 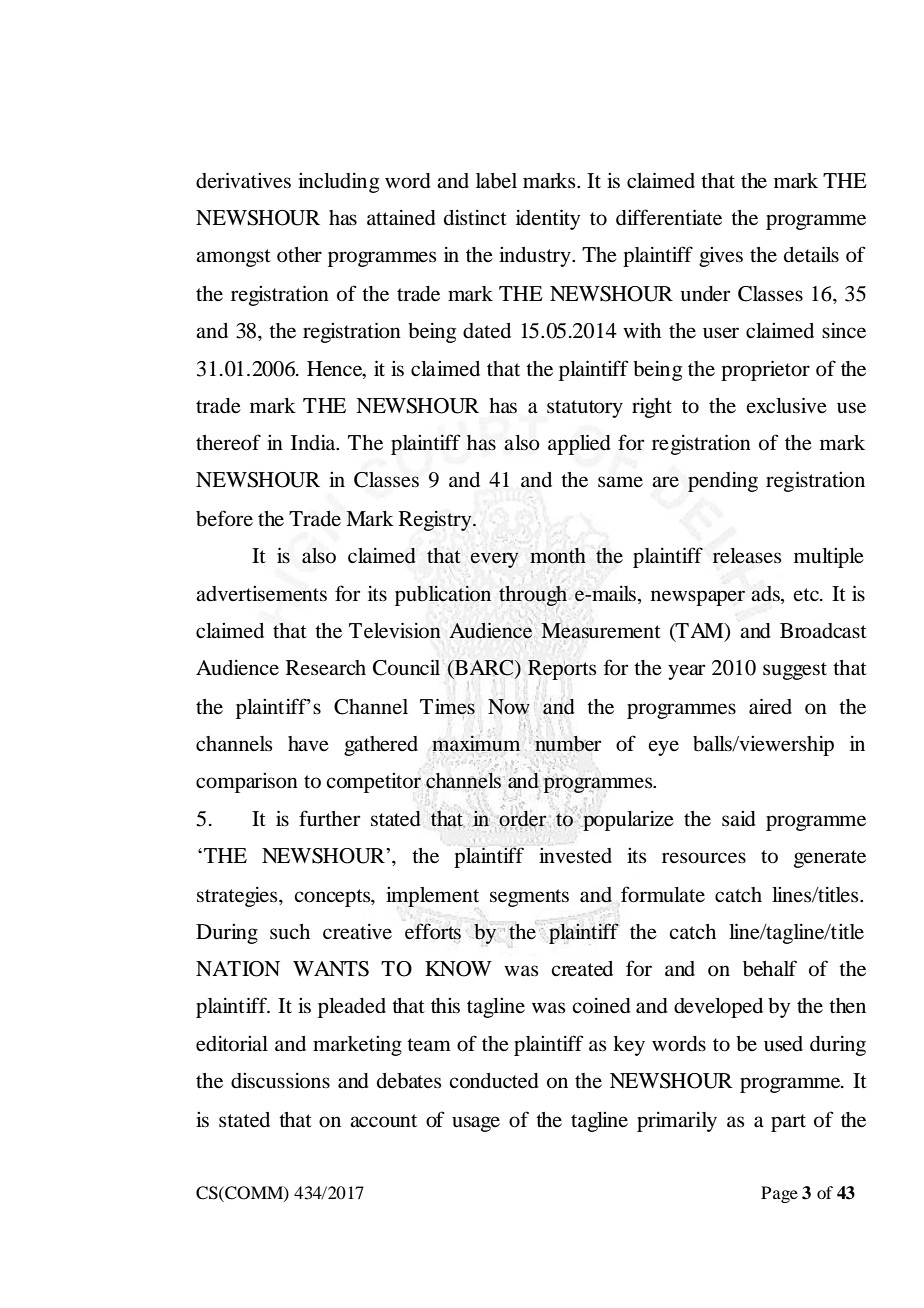 What do you see at coordinates (529, 898) in the image?
I see `segments` at bounding box center [529, 898].
